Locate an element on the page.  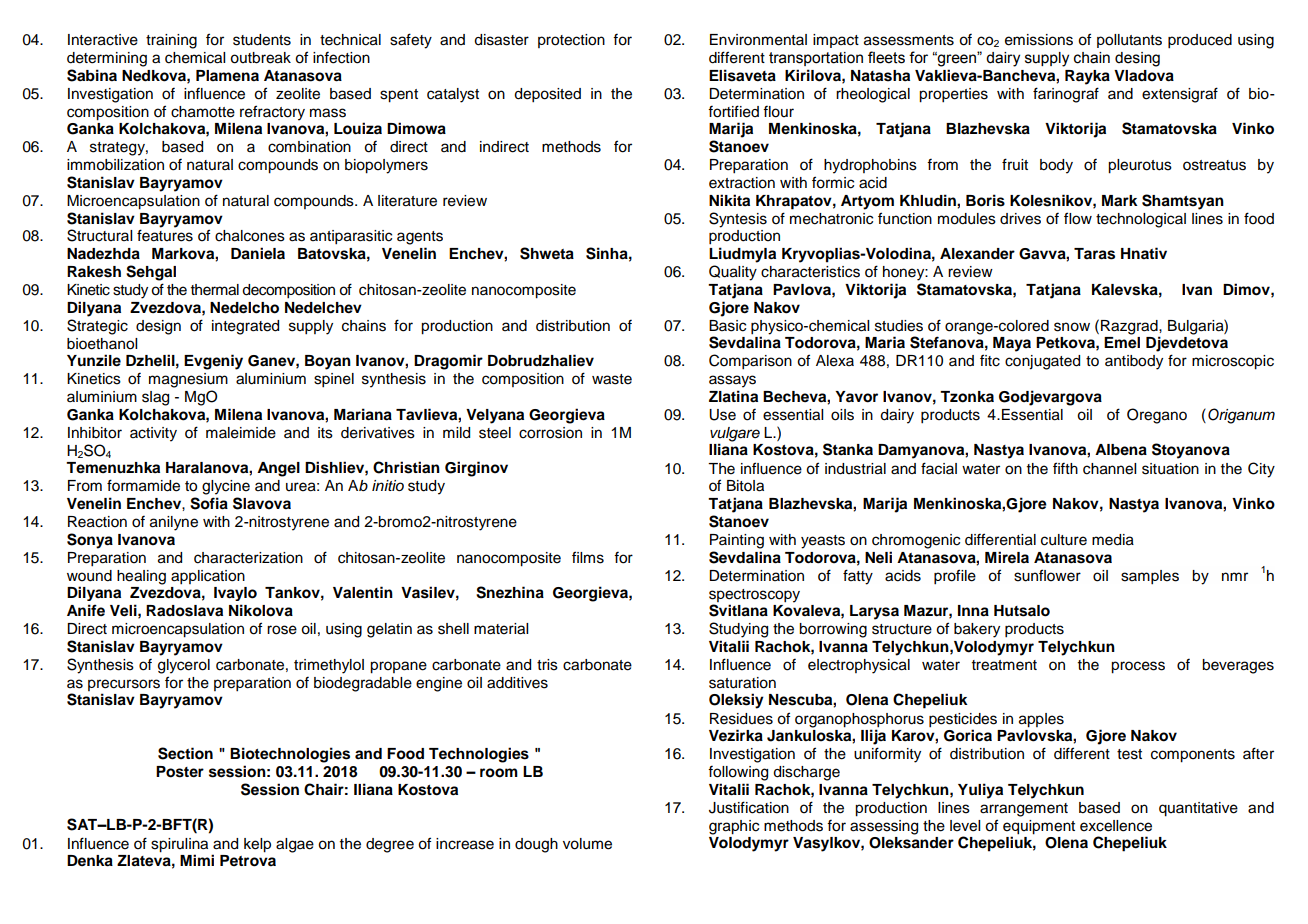
vulgare is located at coordinates (735, 435).
